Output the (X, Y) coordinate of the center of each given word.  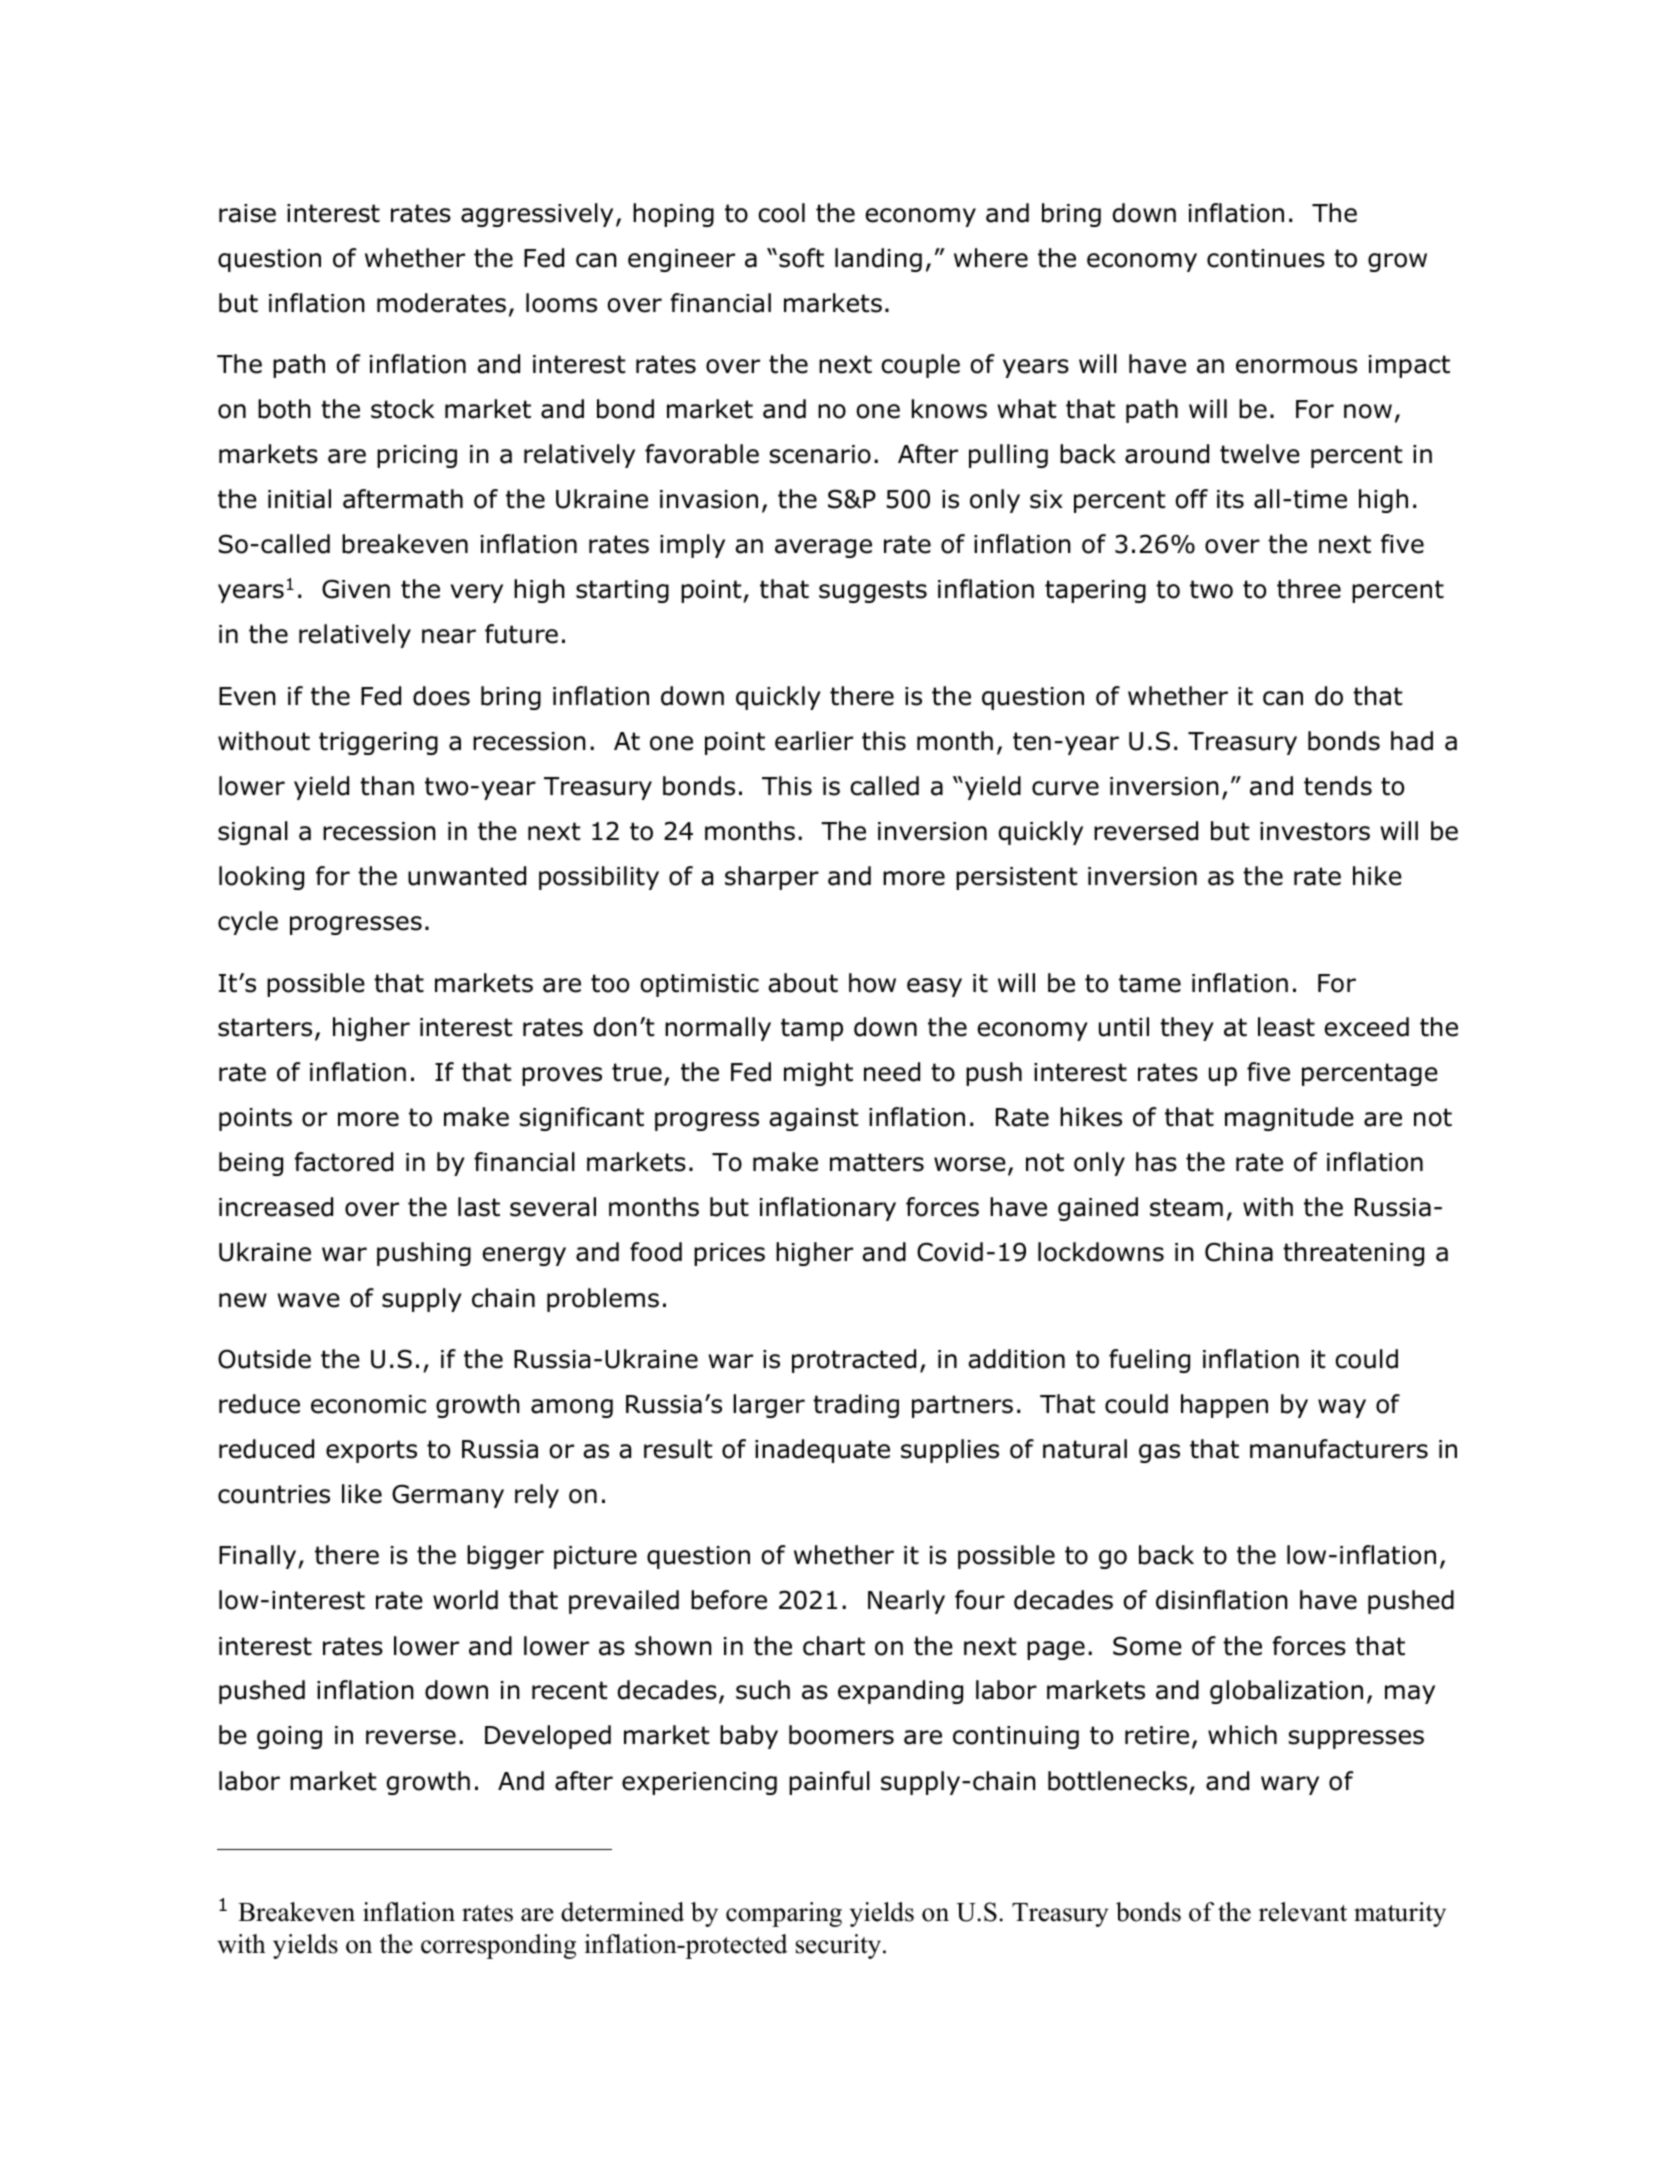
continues (1266, 258)
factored (344, 1162)
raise (247, 213)
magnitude (1289, 1119)
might (818, 1074)
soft (801, 258)
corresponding (498, 1946)
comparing (784, 1914)
